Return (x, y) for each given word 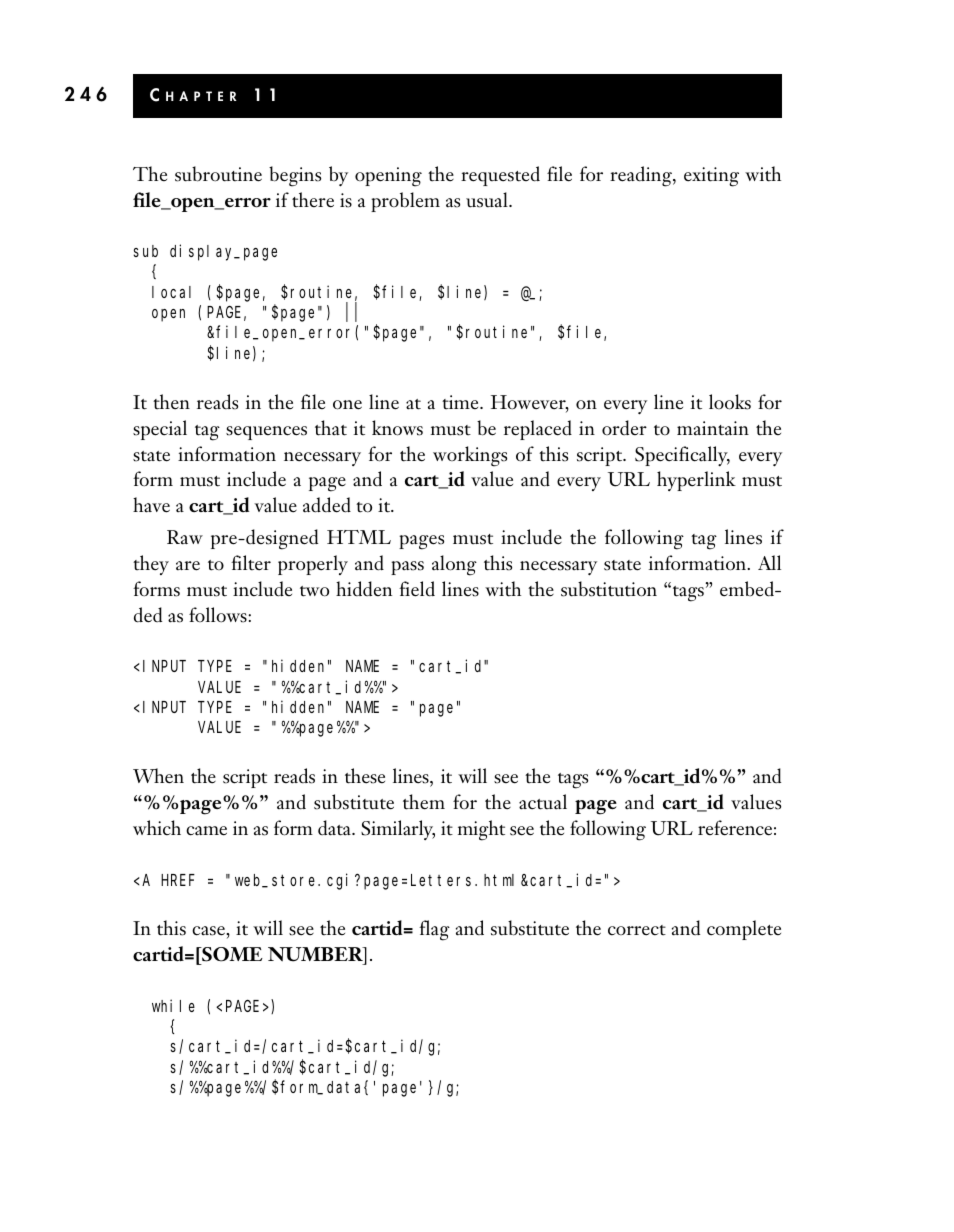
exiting (711, 177)
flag (434, 930)
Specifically (682, 456)
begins (295, 176)
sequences (266, 433)
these (365, 776)
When (158, 776)
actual (543, 802)
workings (470, 456)
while (173, 1005)
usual (488, 200)
